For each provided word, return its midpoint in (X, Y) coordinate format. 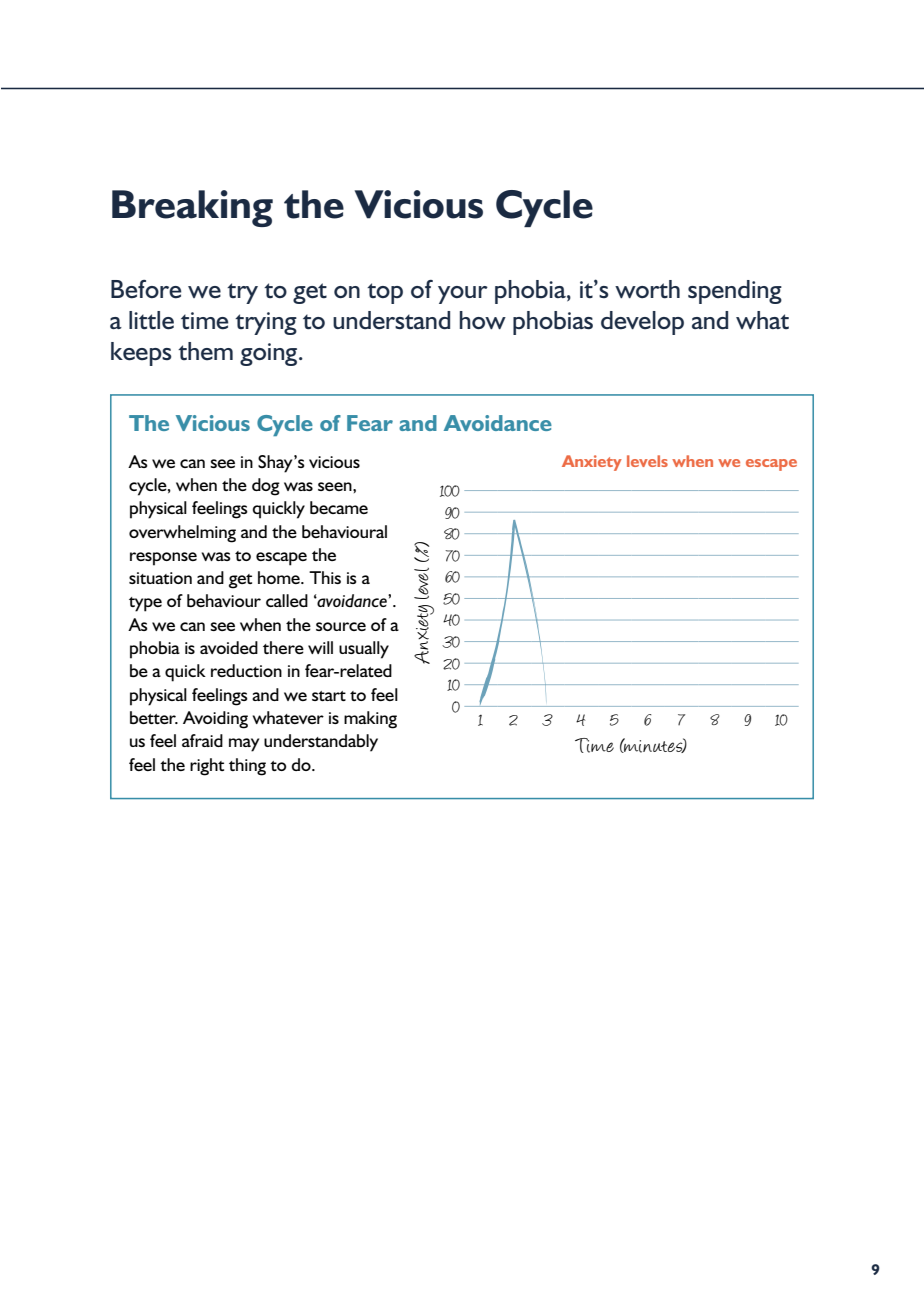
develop (642, 323)
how (483, 320)
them (205, 351)
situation (160, 578)
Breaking (192, 208)
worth (647, 289)
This (325, 577)
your (463, 295)
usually (364, 650)
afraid (202, 740)
